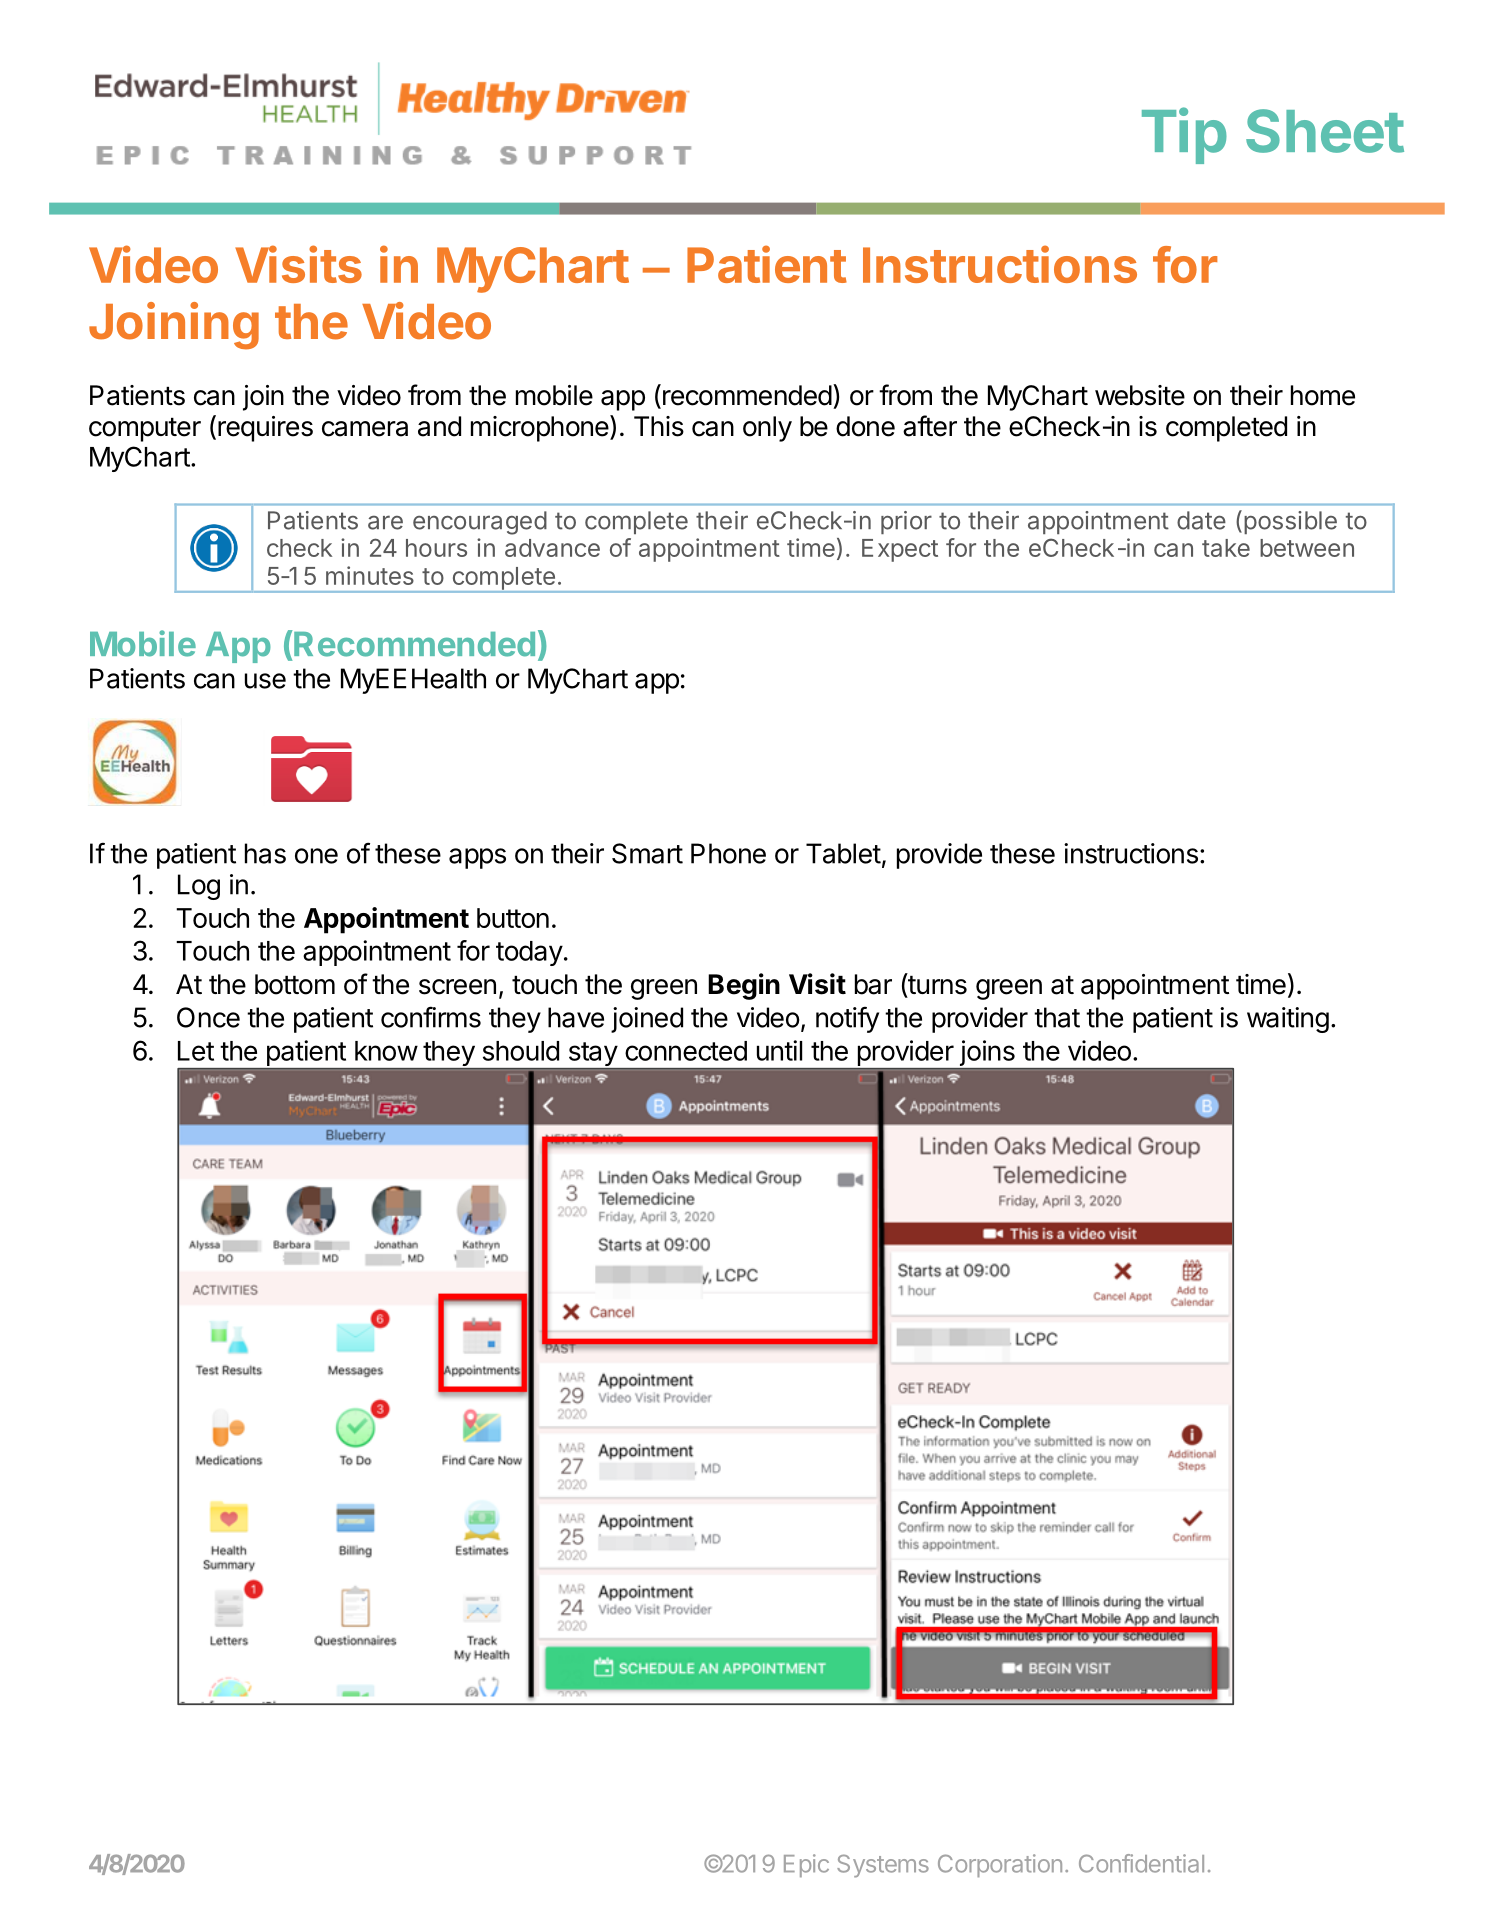 The image size is (1492, 1931). I want to click on Epic, so click(806, 1865).
